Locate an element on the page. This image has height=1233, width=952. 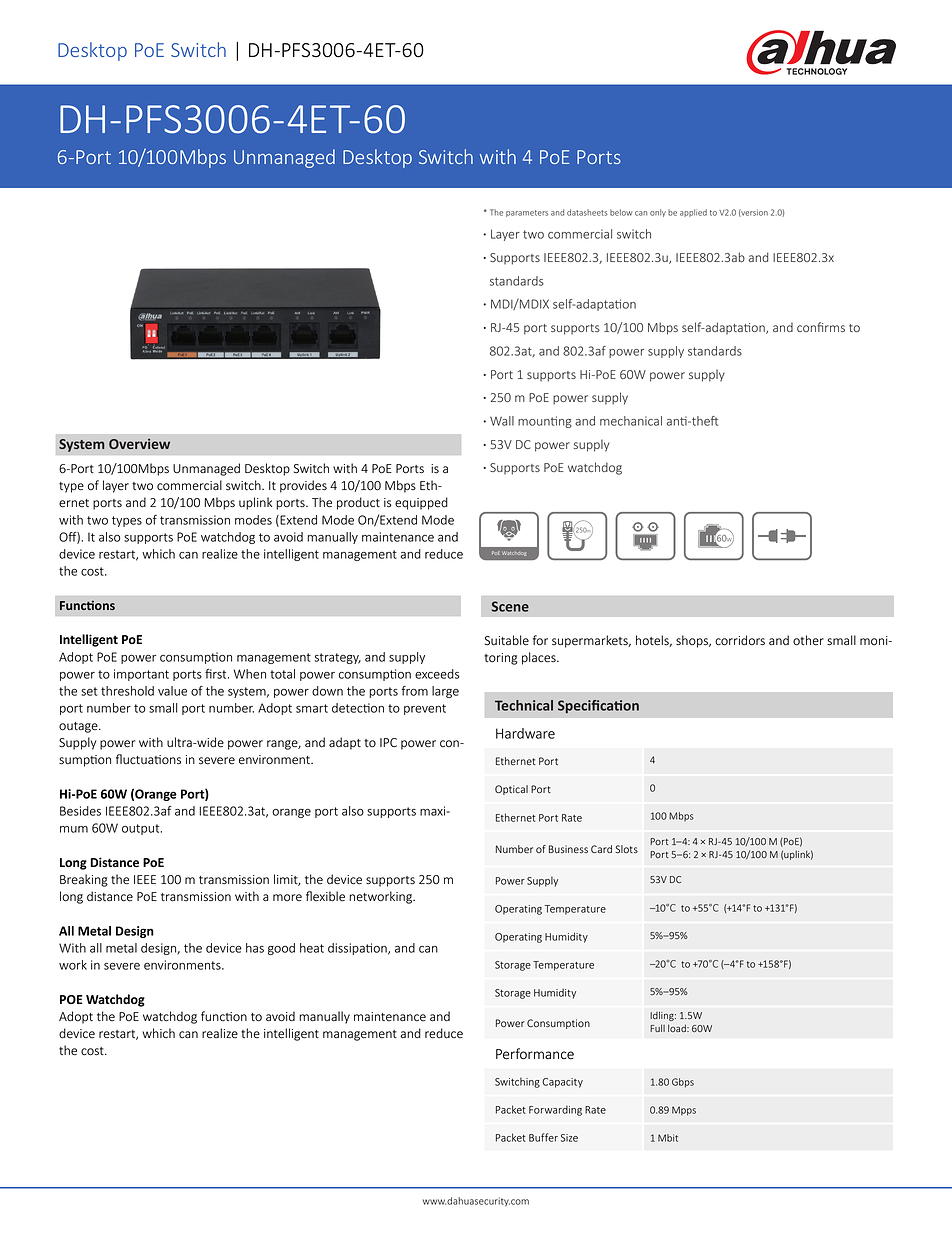
equipped is located at coordinates (421, 503).
